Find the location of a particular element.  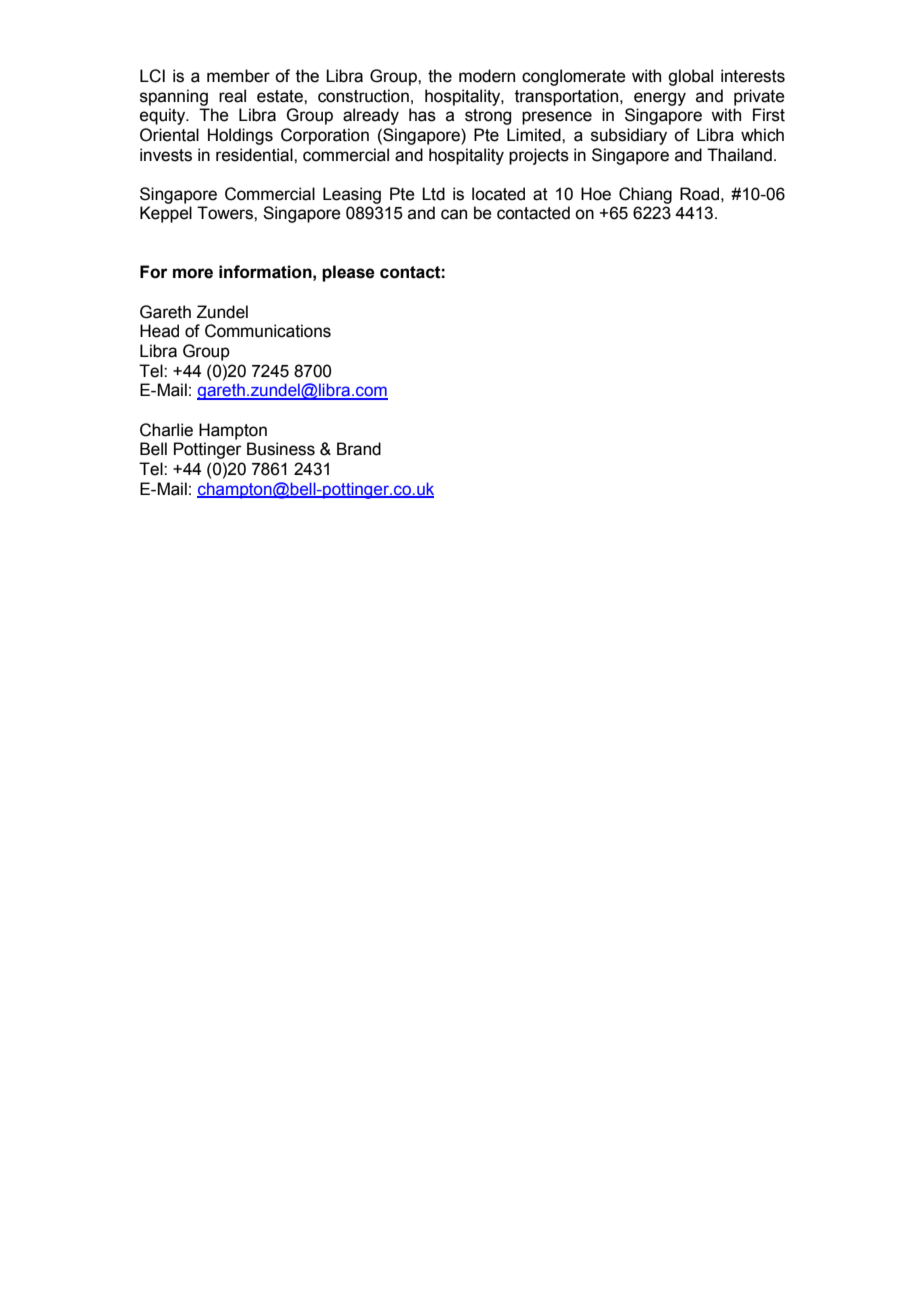

Charlie is located at coordinates (166, 430).
